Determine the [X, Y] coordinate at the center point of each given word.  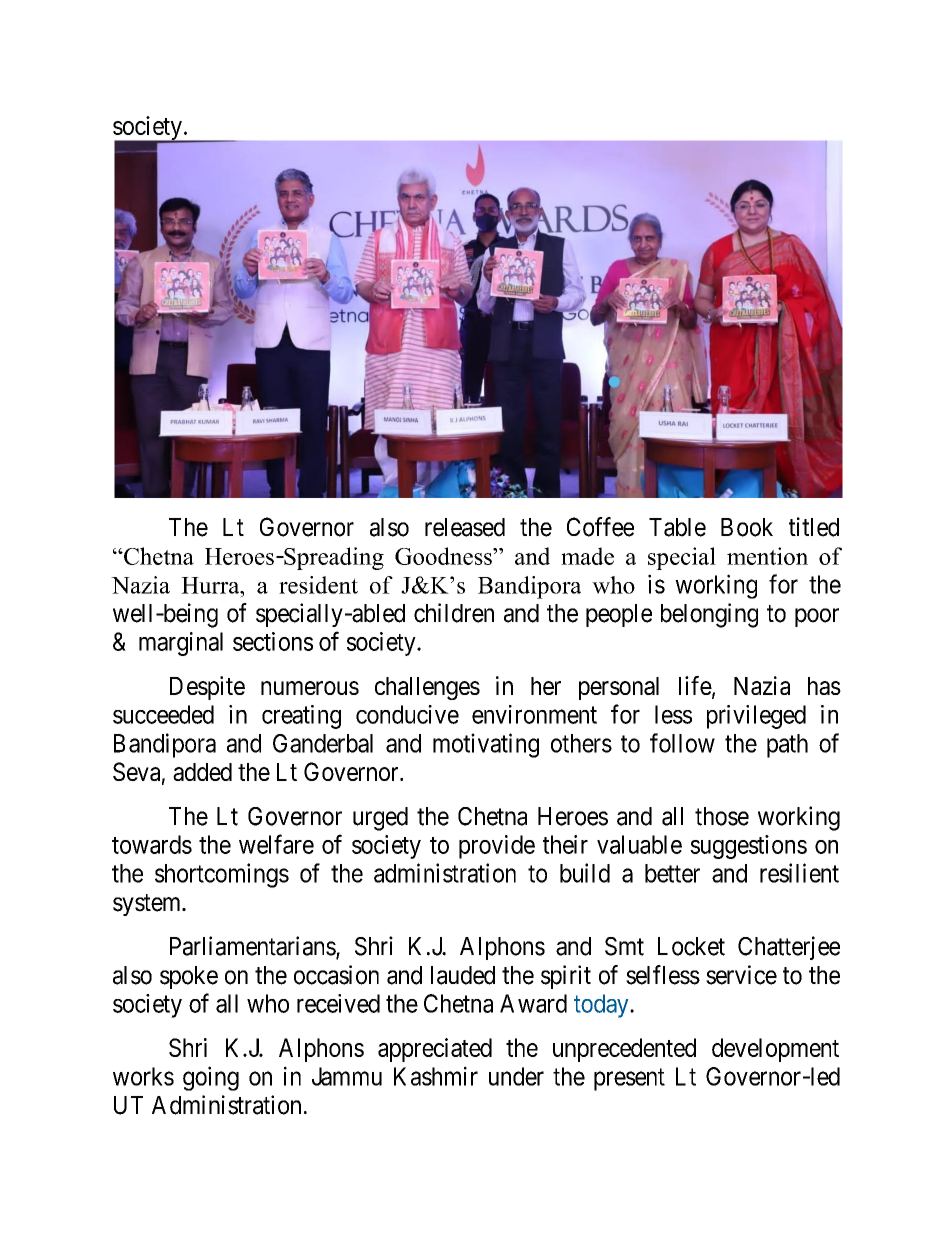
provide [497, 847]
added [202, 772]
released [465, 527]
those [722, 816]
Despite [207, 688]
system [148, 905]
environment [534, 714]
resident [318, 585]
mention [767, 556]
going [211, 1078]
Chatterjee [789, 948]
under [516, 1076]
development [775, 1050]
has [824, 686]
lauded [463, 975]
